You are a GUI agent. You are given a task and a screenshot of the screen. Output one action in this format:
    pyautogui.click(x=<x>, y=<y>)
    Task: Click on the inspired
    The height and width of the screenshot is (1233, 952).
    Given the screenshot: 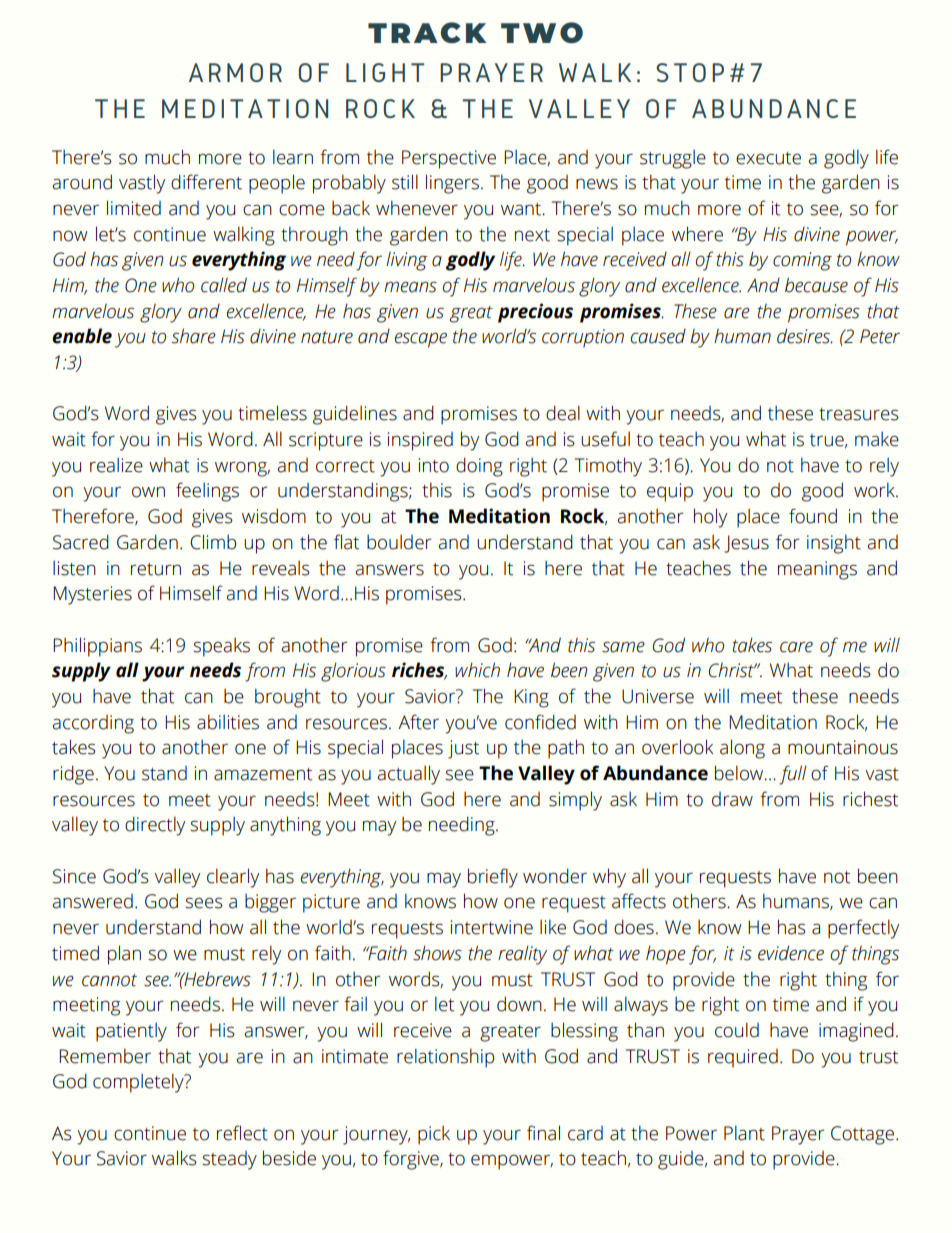 What is the action you would take?
    pyautogui.click(x=420, y=441)
